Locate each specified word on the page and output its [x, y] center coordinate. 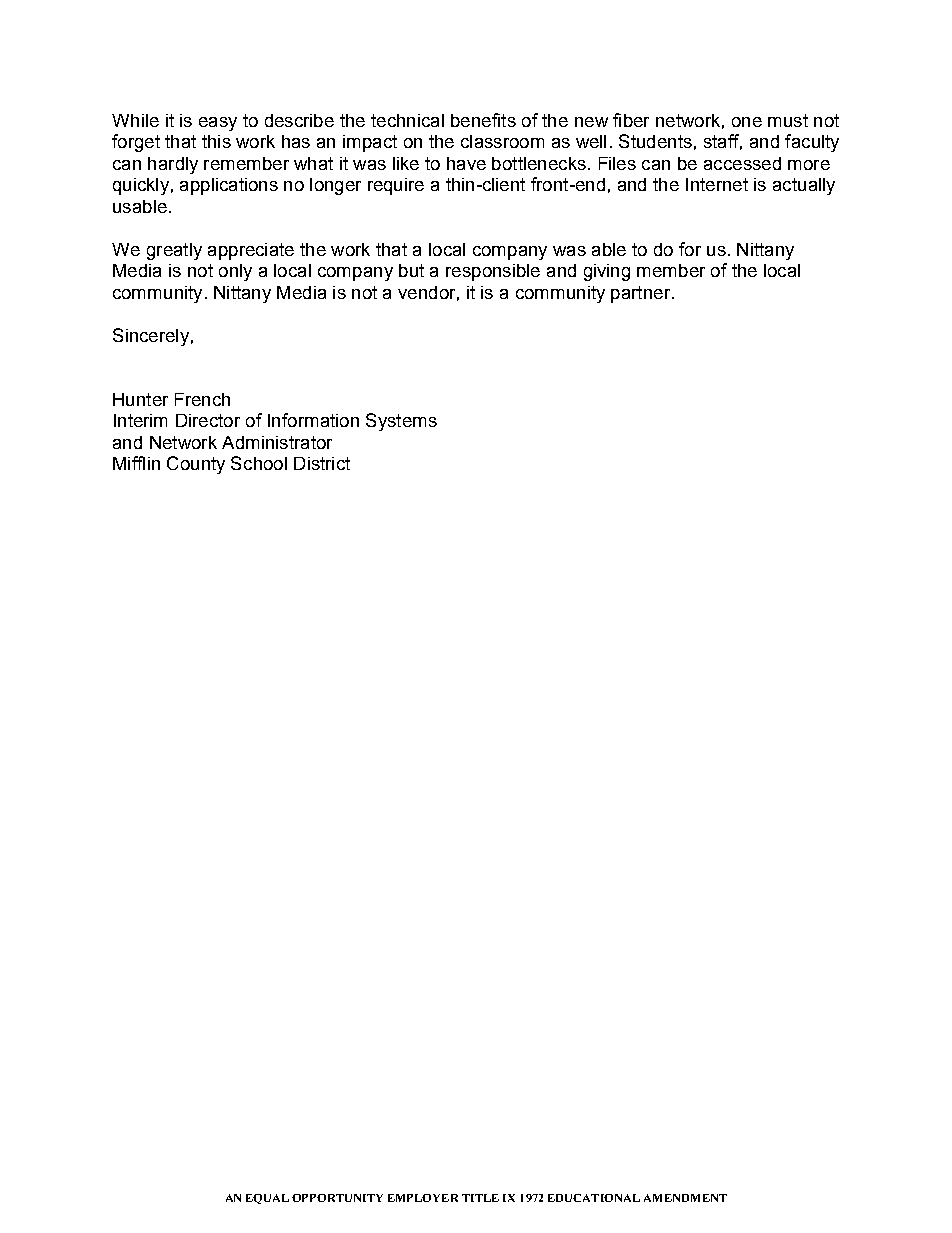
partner [642, 294]
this [216, 141]
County [196, 465]
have [466, 163]
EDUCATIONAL [594, 1198]
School [259, 463]
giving [607, 272]
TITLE [480, 1198]
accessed [742, 163]
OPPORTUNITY [337, 1198]
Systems [401, 422]
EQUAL [267, 1199]
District [322, 463]
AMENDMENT [685, 1198]
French [202, 399]
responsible [493, 272]
